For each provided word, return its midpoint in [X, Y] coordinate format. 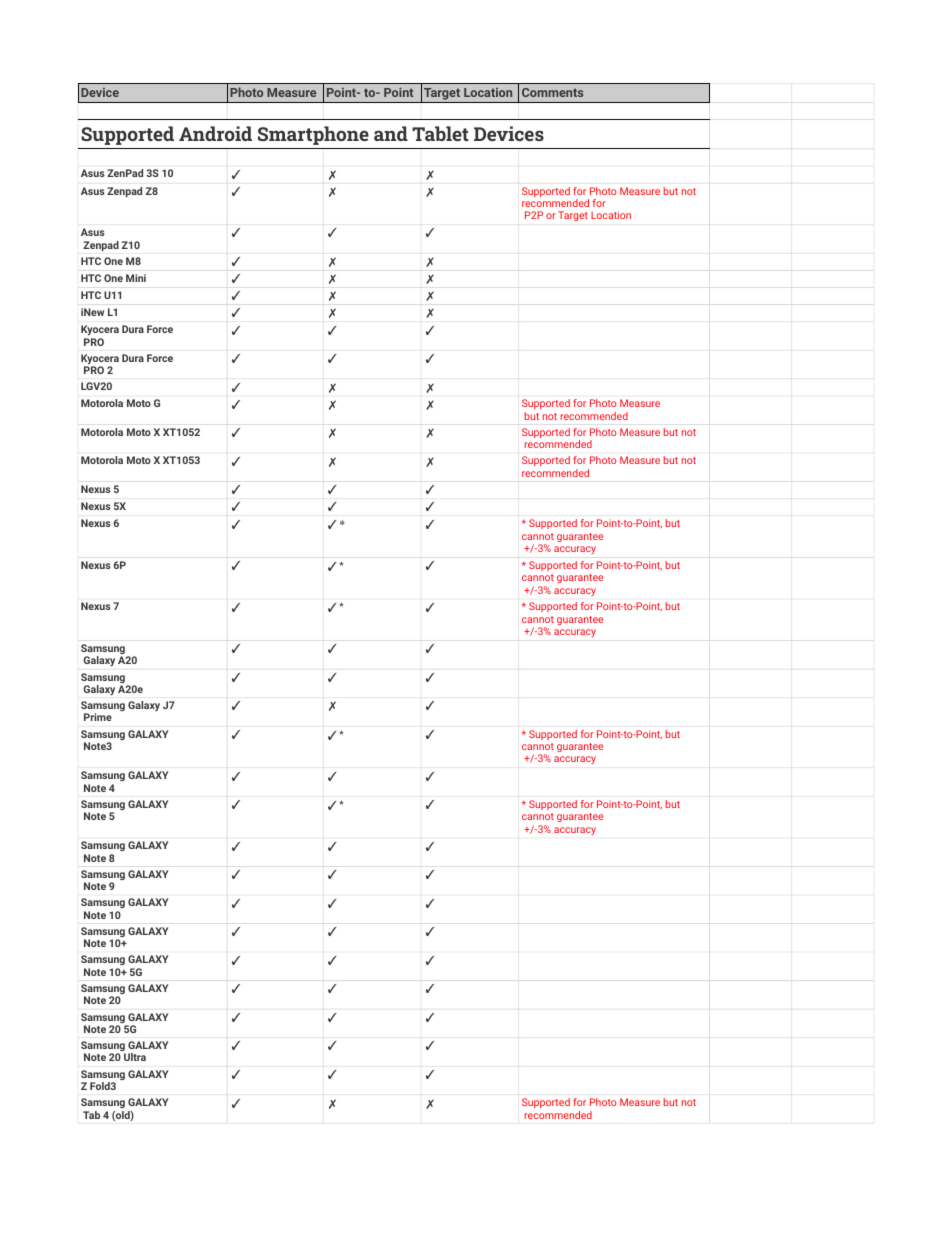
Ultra [135, 1057]
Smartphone [313, 135]
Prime [98, 717]
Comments [552, 92]
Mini [136, 278]
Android [215, 133]
